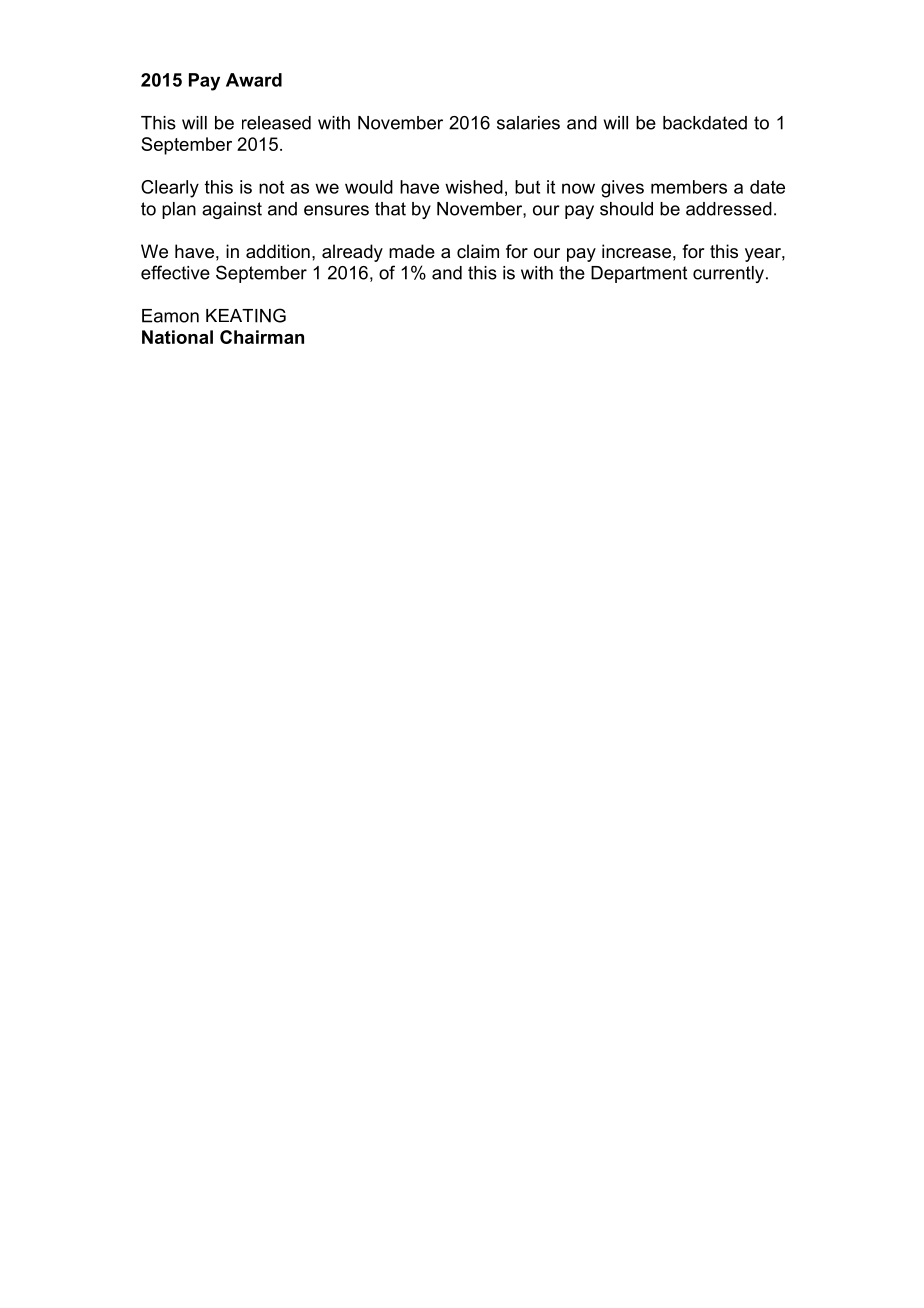 The image size is (924, 1308). I want to click on Department, so click(639, 274).
